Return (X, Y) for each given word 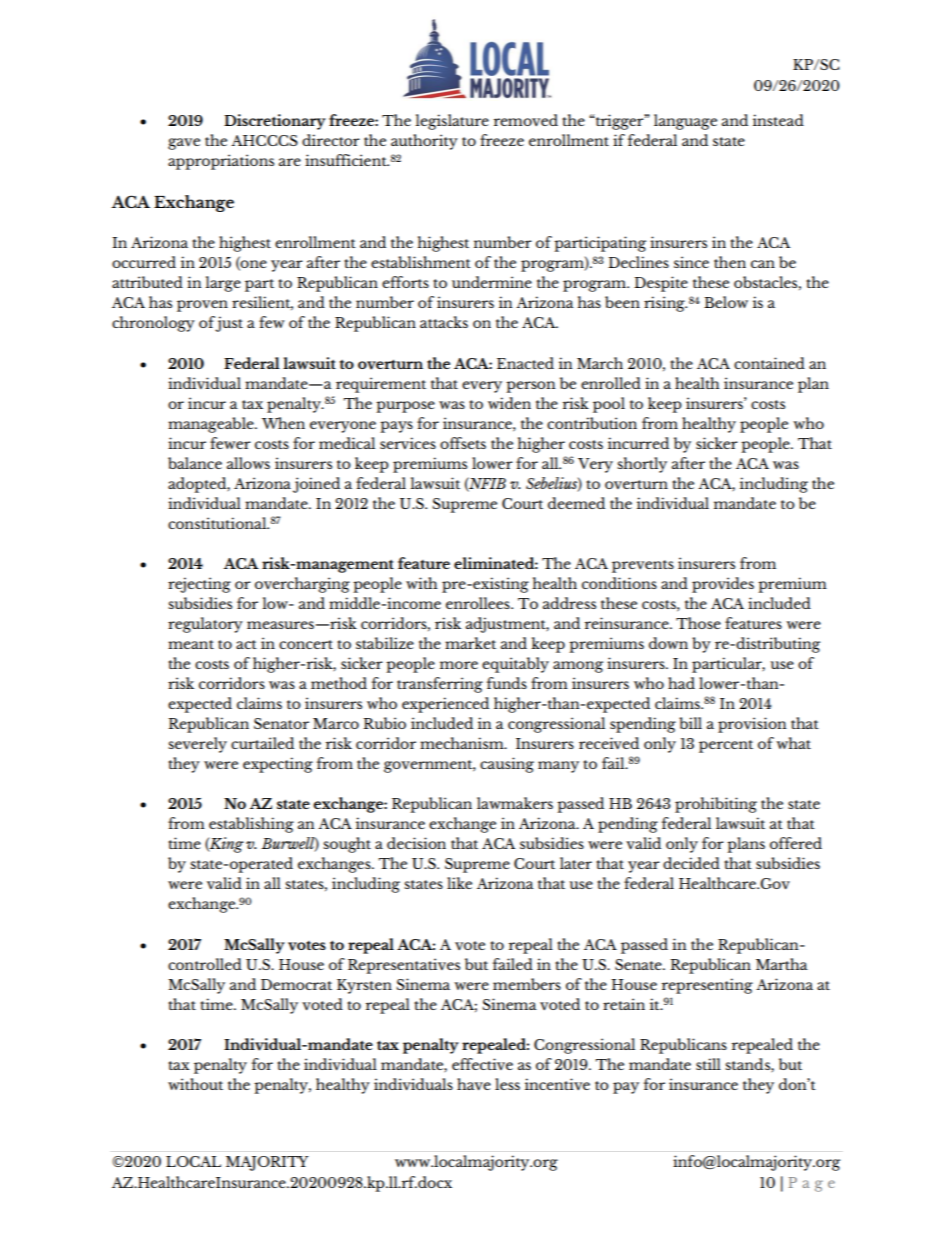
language (685, 122)
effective (482, 1064)
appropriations (221, 162)
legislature (452, 122)
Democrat (296, 984)
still (708, 1064)
